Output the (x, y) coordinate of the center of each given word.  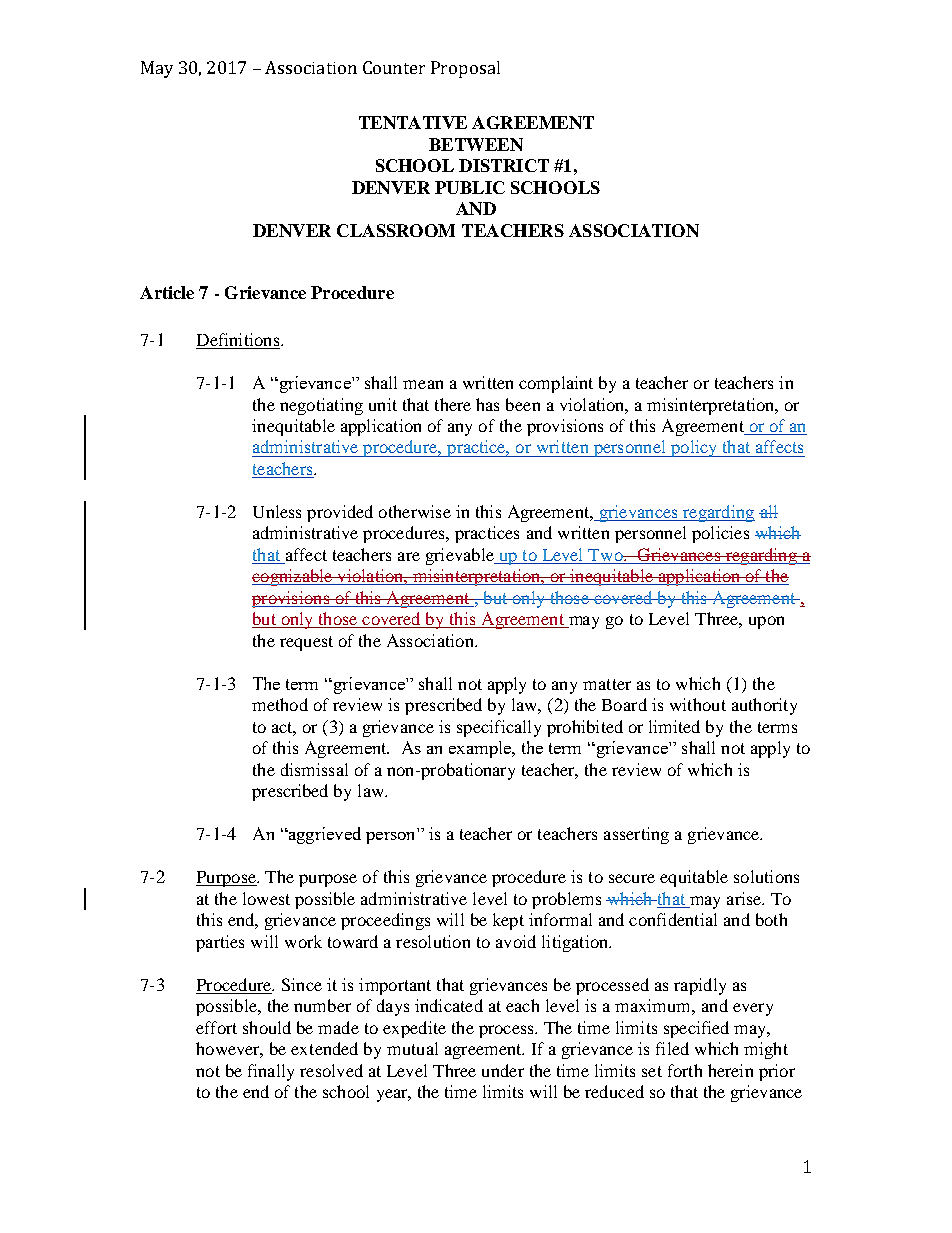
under (503, 1070)
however (229, 1050)
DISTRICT (504, 165)
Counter (394, 67)
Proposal (465, 69)
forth (685, 1070)
